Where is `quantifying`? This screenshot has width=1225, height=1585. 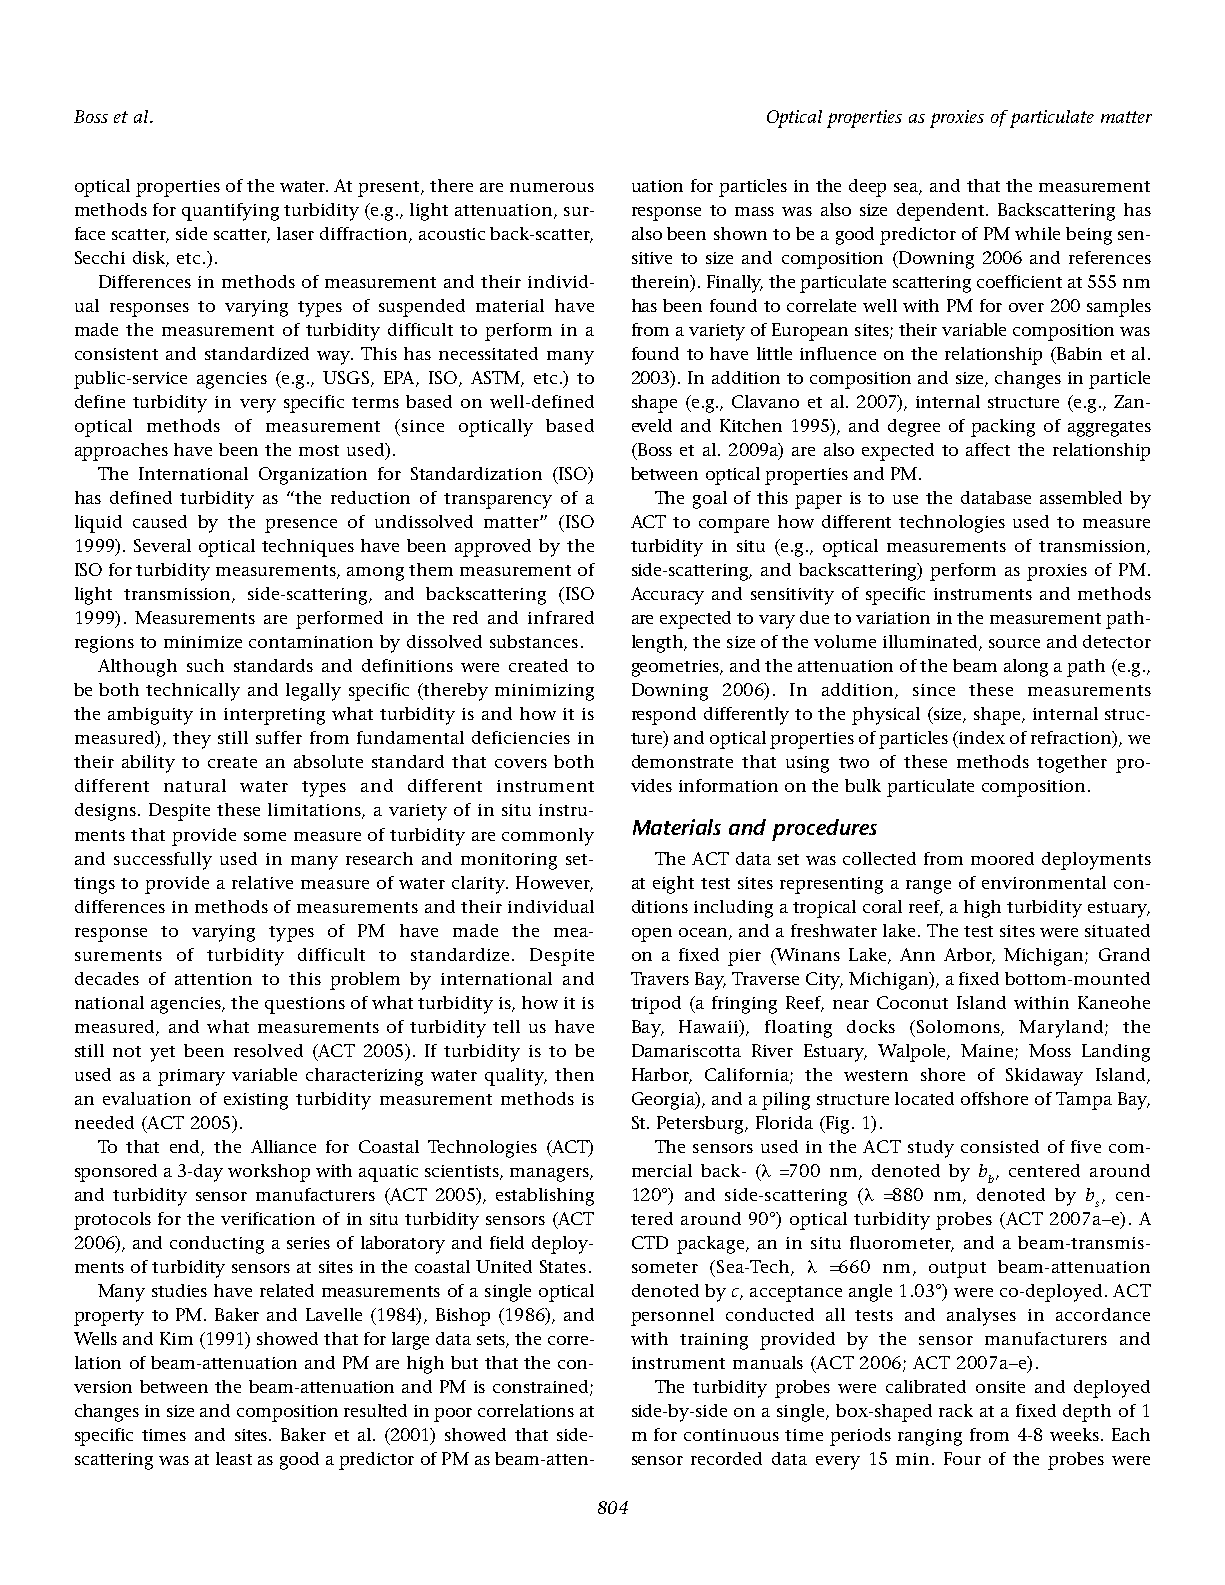
quantifying is located at coordinates (230, 212).
